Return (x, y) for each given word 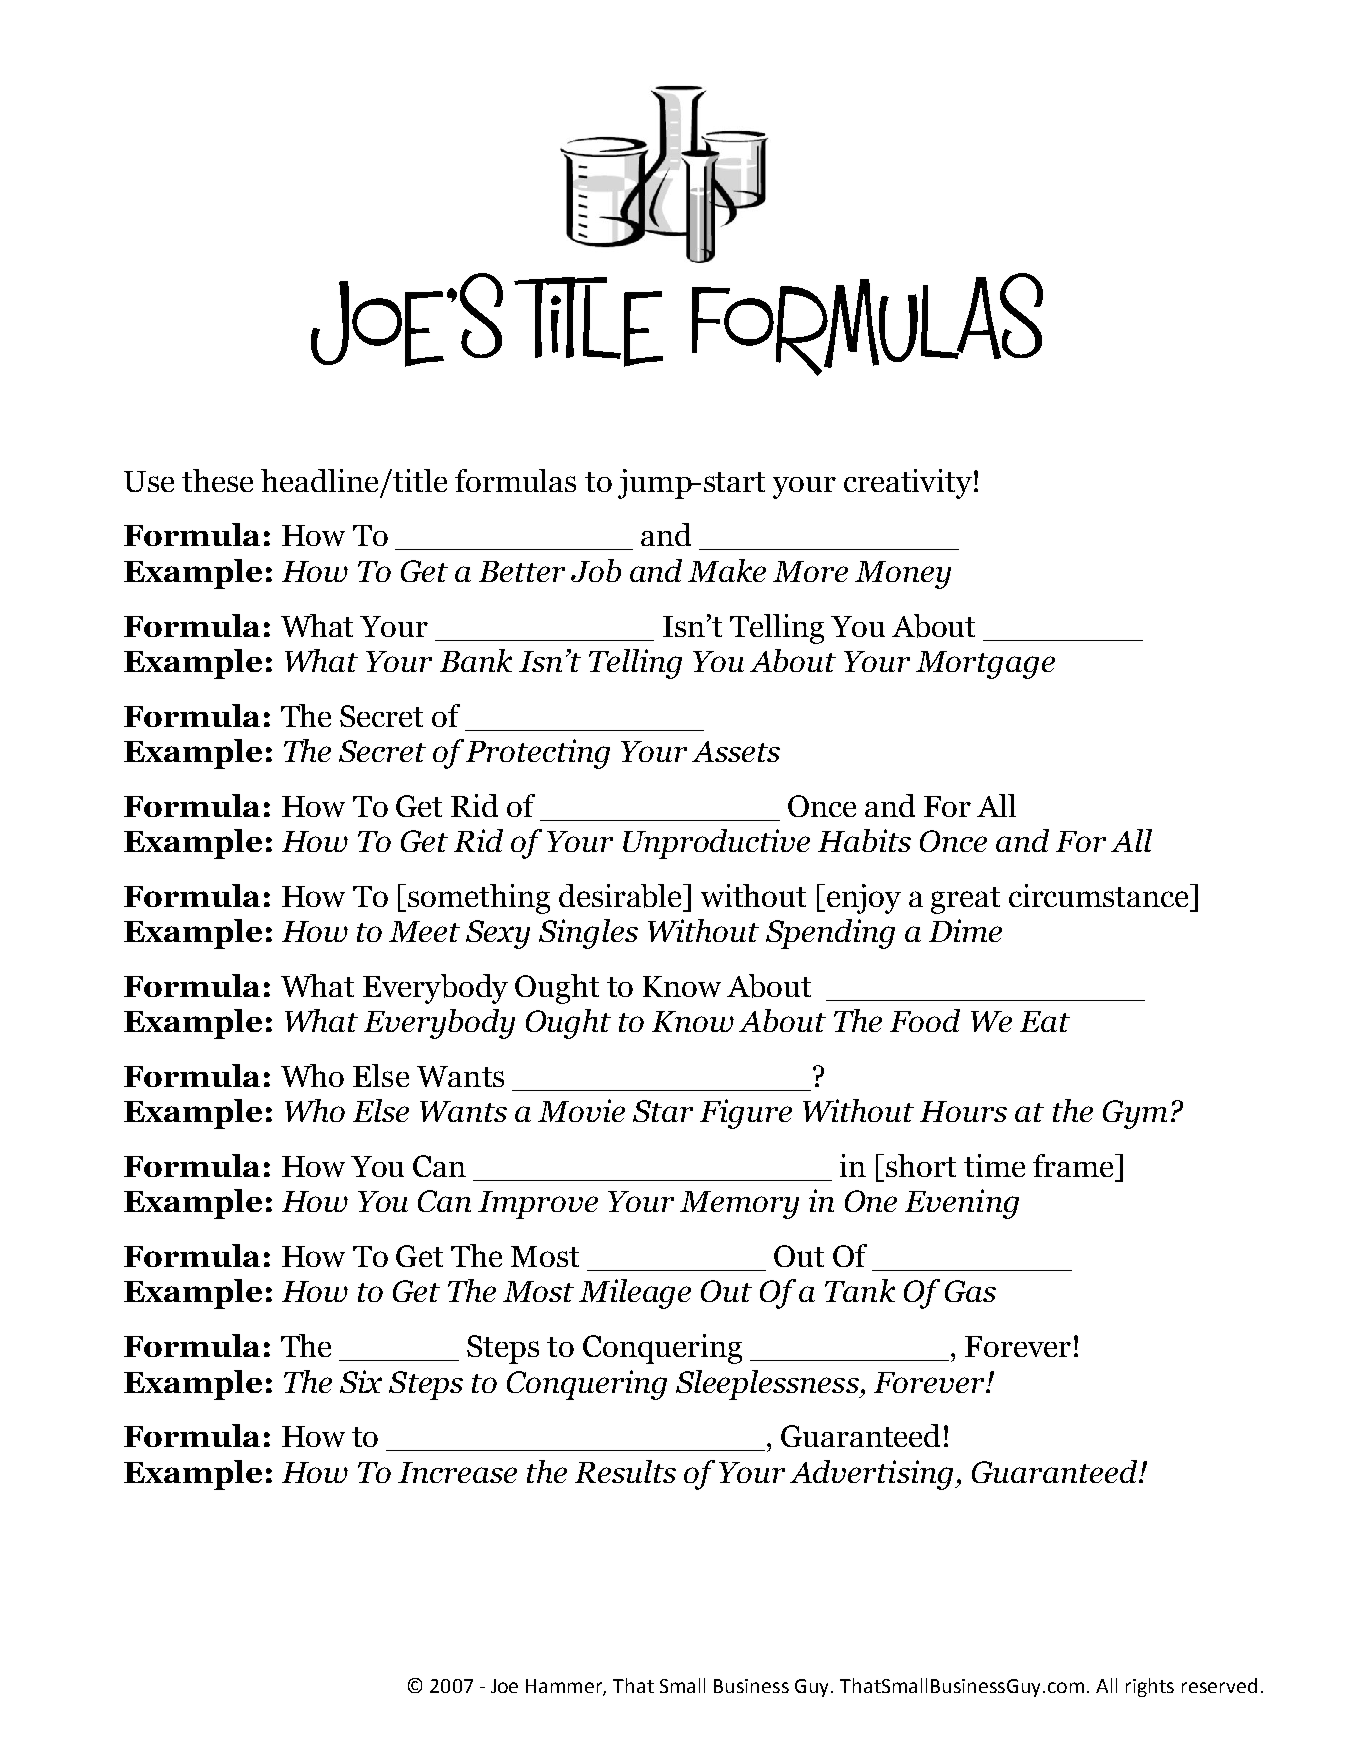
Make (727, 570)
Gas (970, 1291)
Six (361, 1381)
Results (625, 1471)
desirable (622, 896)
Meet (424, 931)
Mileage (635, 1294)
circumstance (1100, 895)
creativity (908, 484)
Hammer (566, 1687)
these (217, 480)
